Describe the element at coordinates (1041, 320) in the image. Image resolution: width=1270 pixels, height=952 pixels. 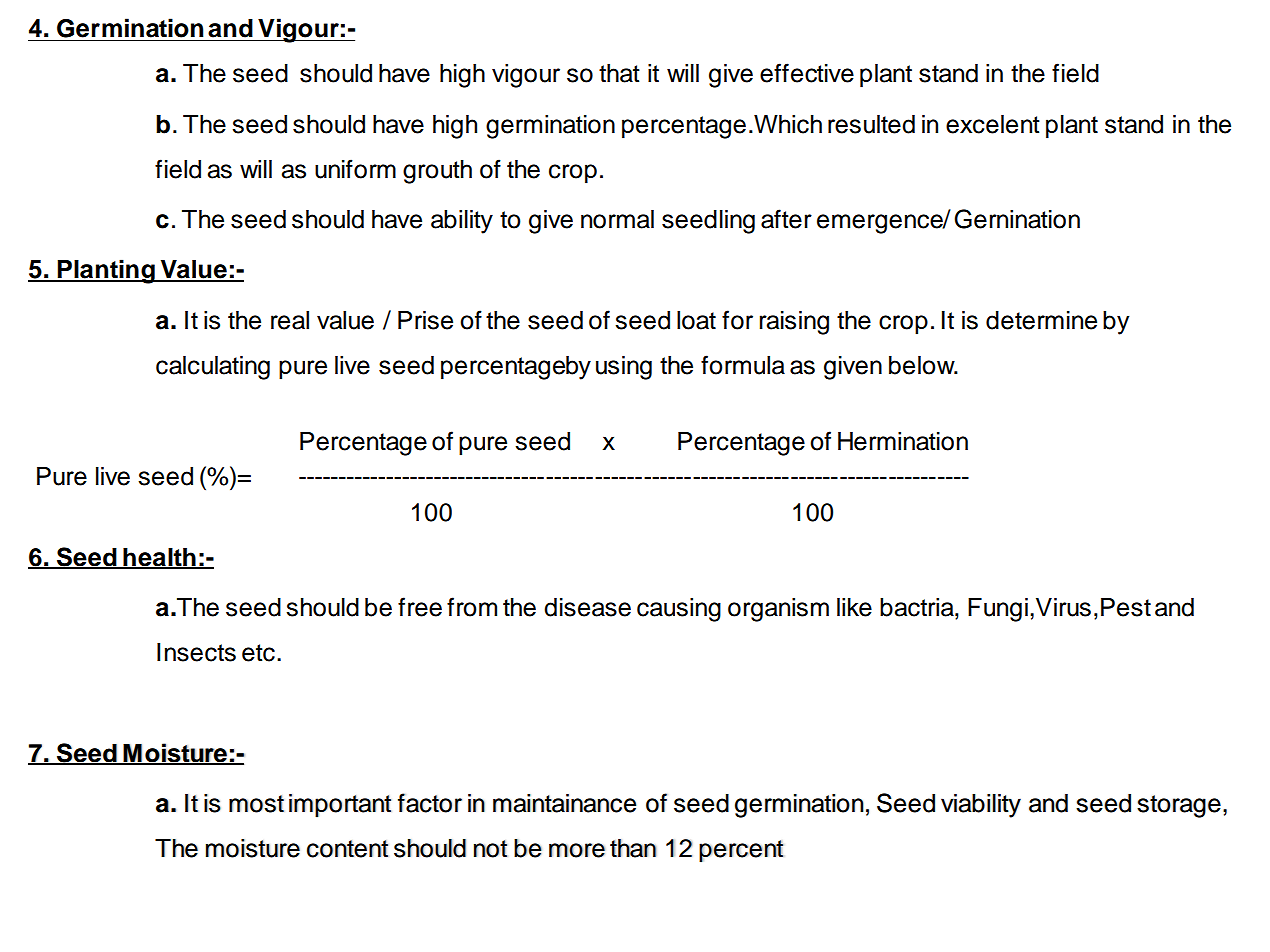
I see `determine` at that location.
